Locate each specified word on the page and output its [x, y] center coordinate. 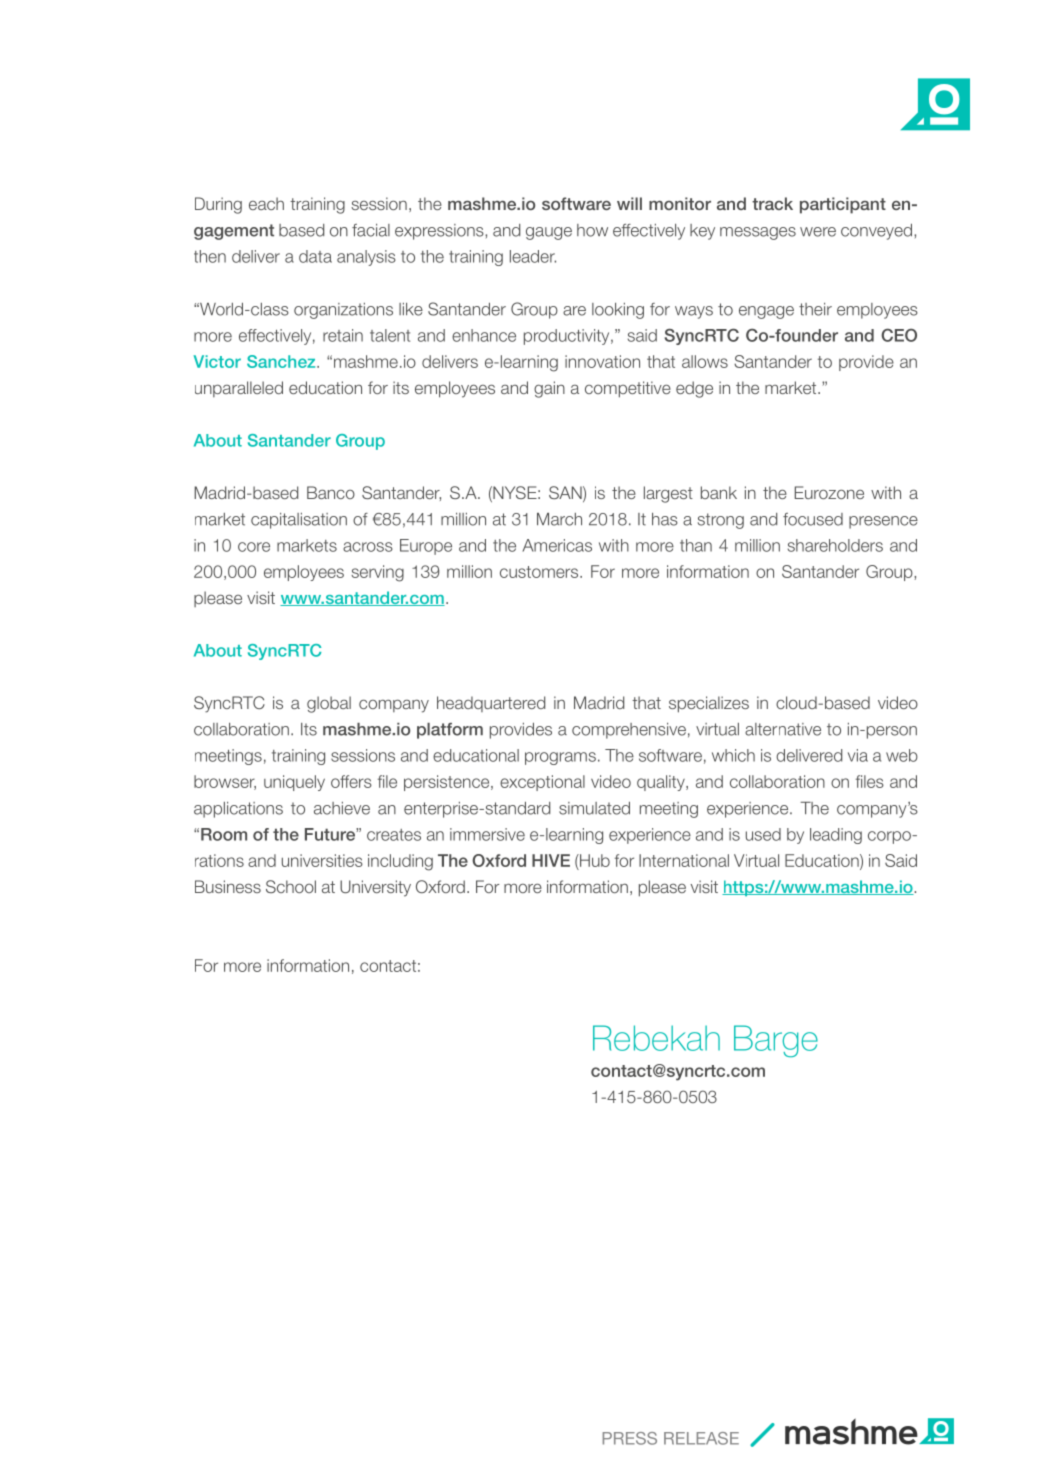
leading [836, 836]
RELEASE [701, 1438]
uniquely [294, 783]
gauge [549, 233]
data [315, 256]
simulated [594, 808]
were [818, 232]
